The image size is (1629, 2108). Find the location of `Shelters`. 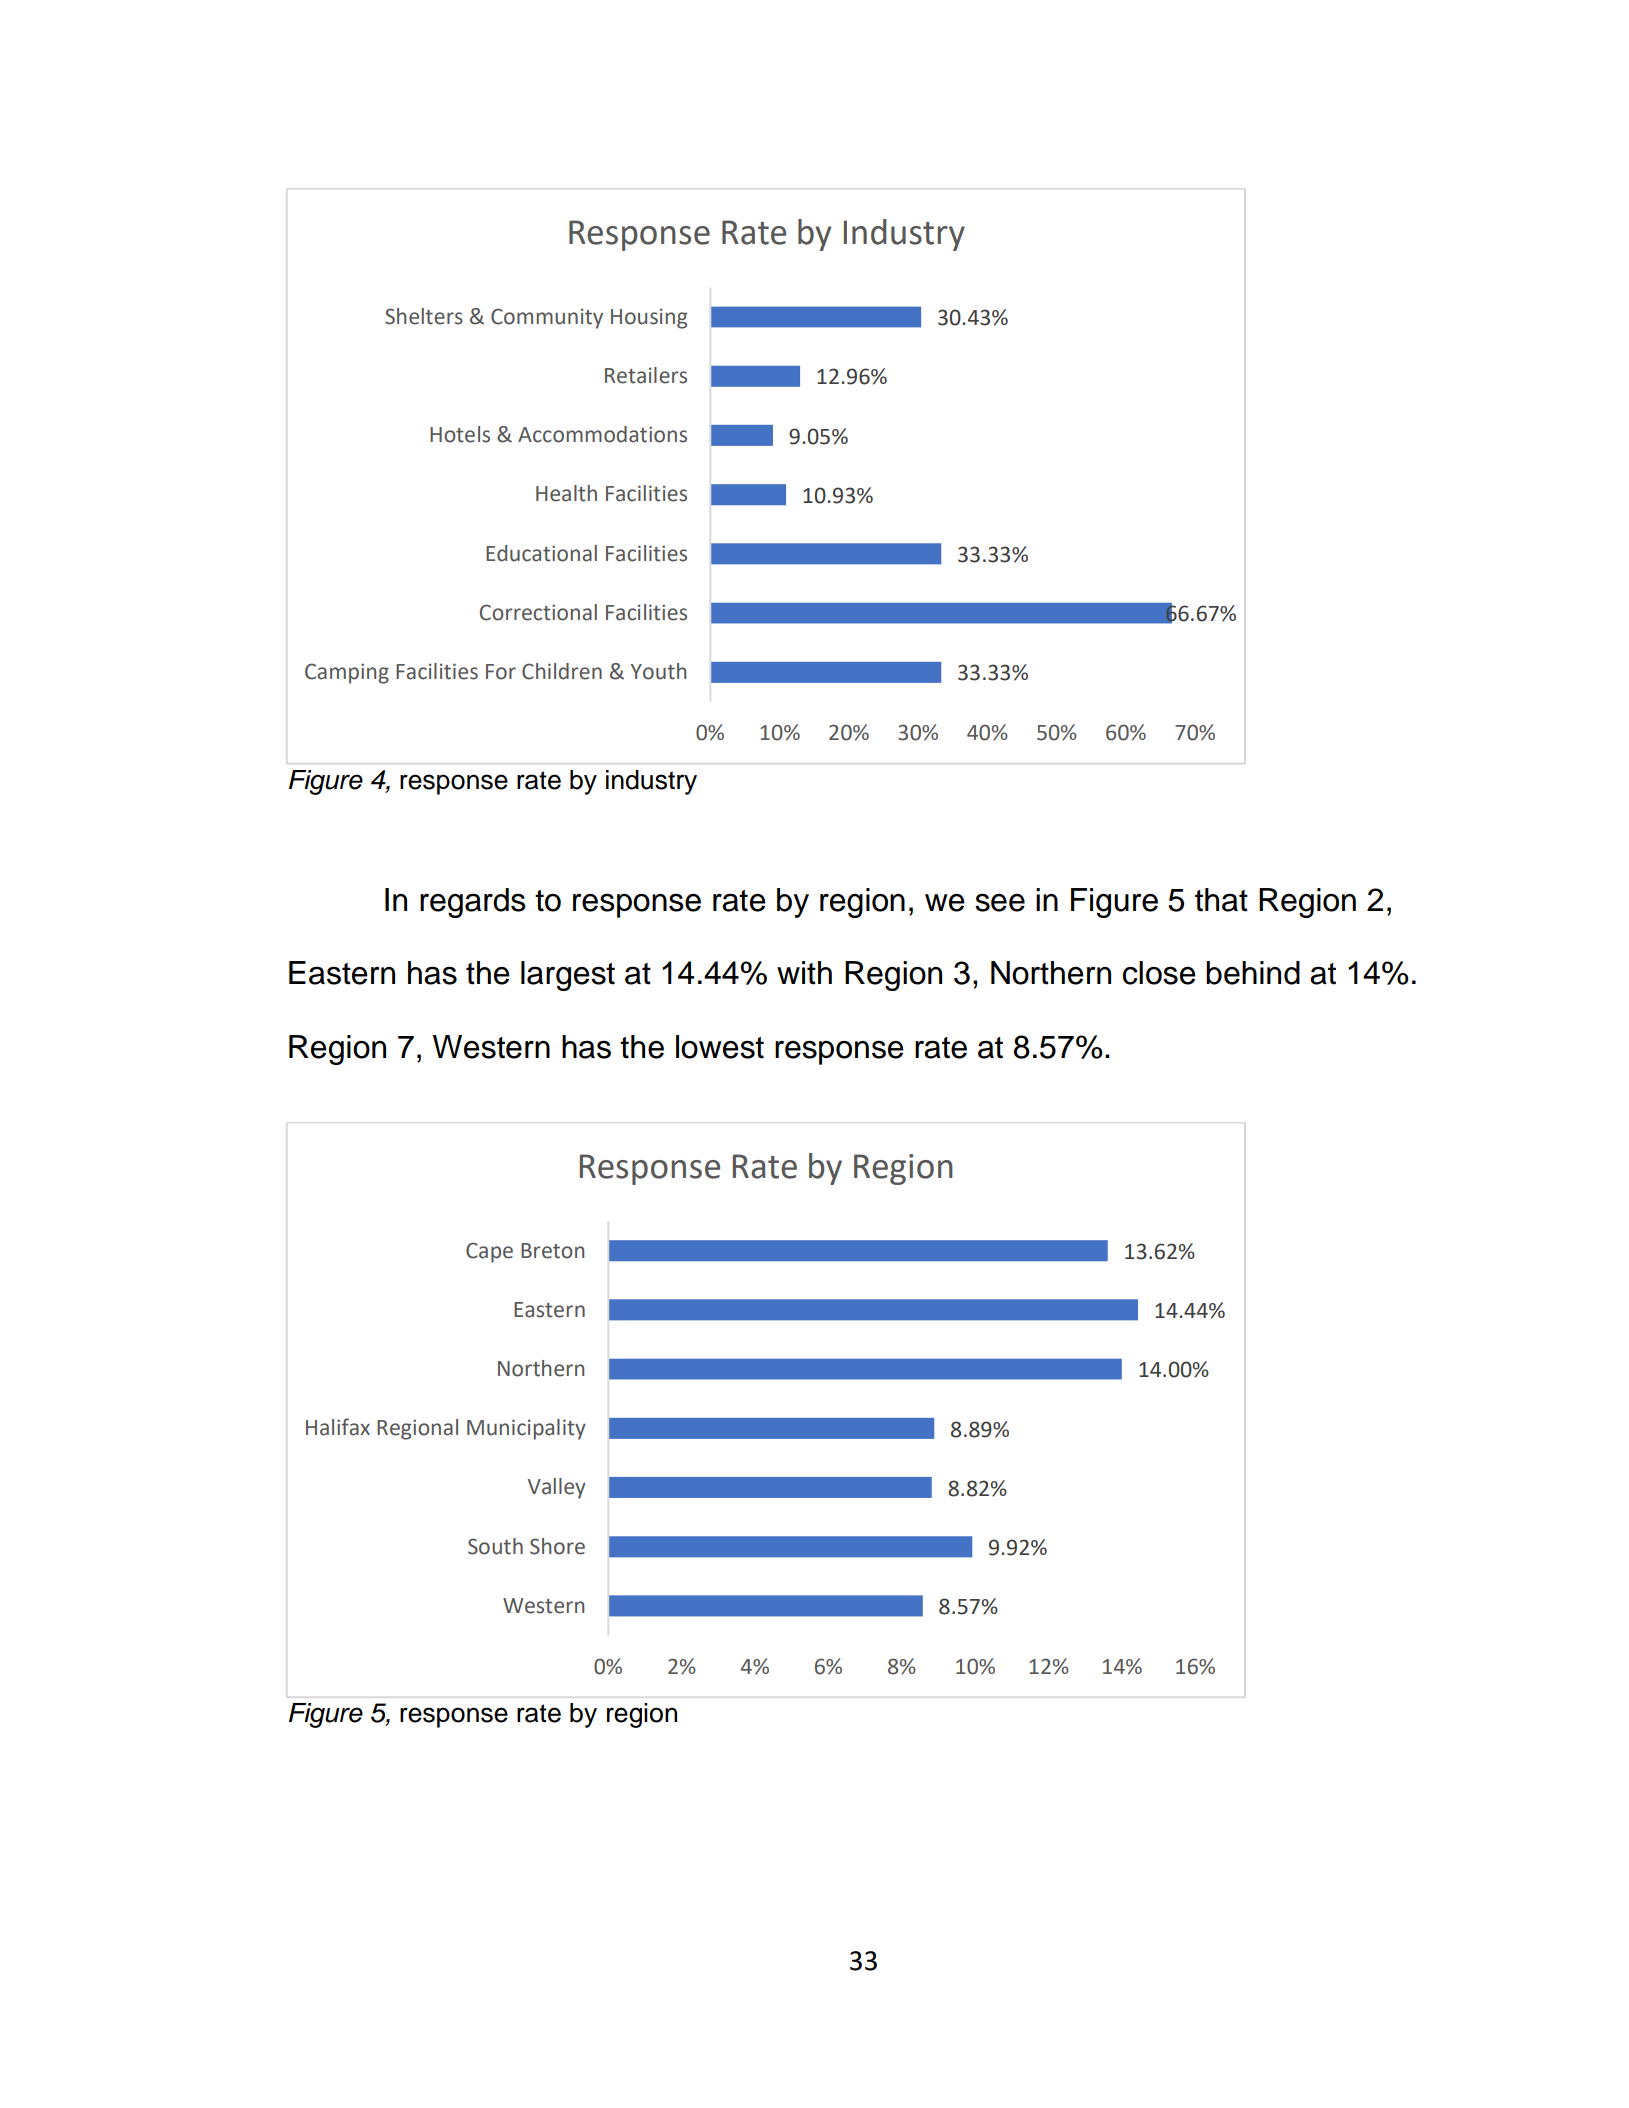

Shelters is located at coordinates (424, 316).
